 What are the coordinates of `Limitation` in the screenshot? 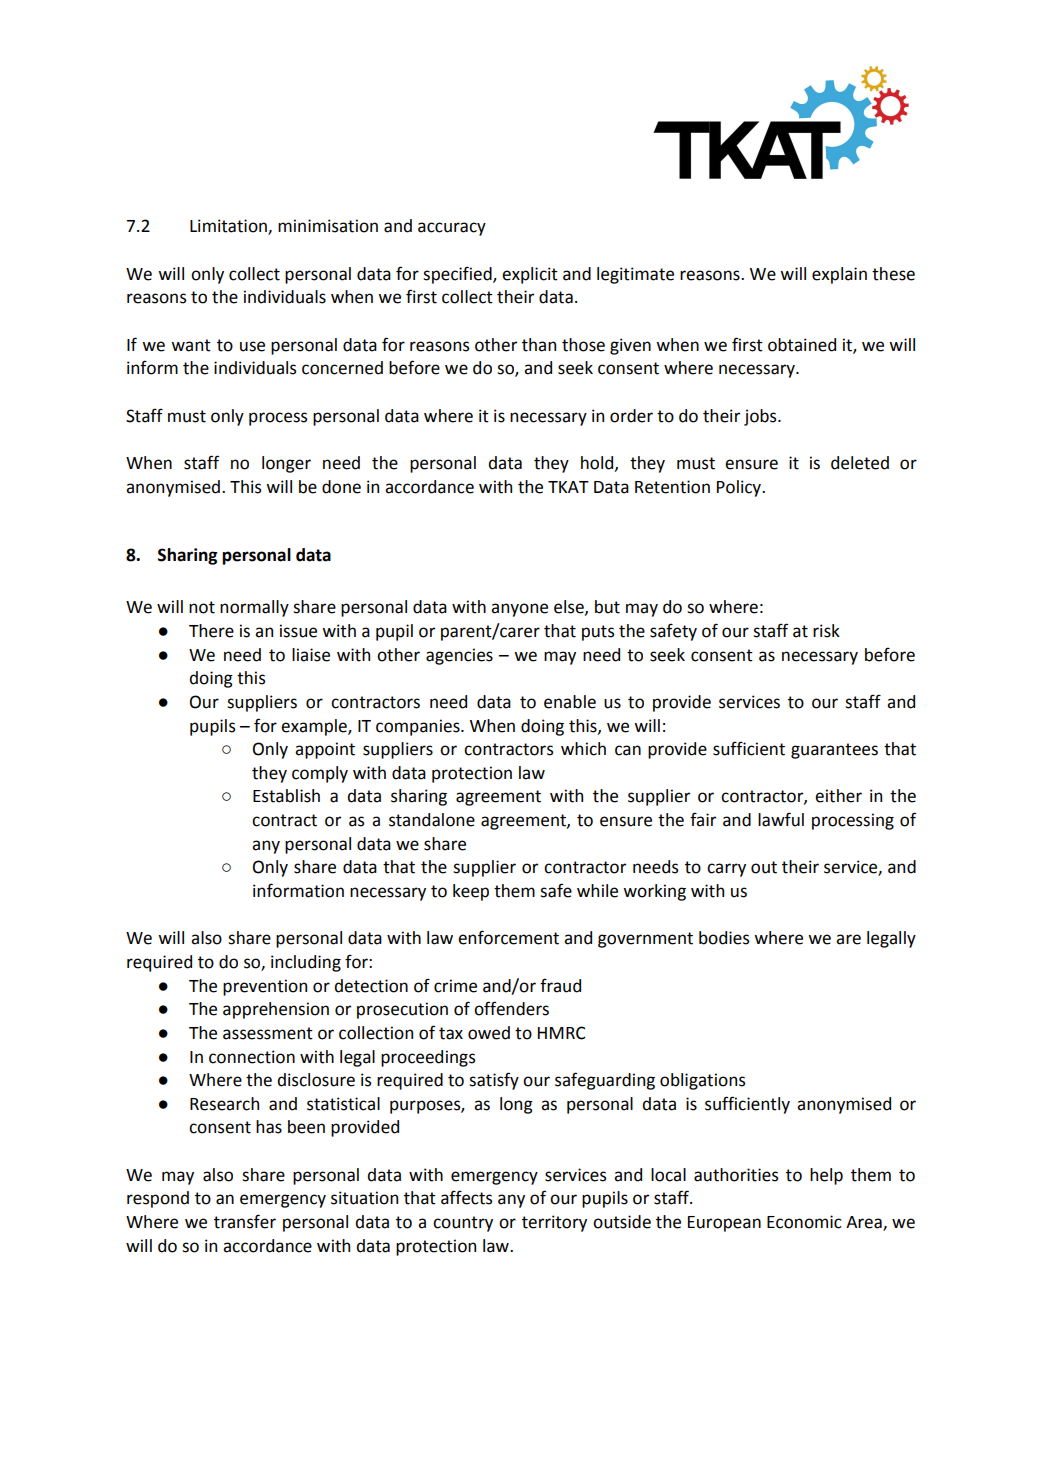 It's located at (229, 227).
